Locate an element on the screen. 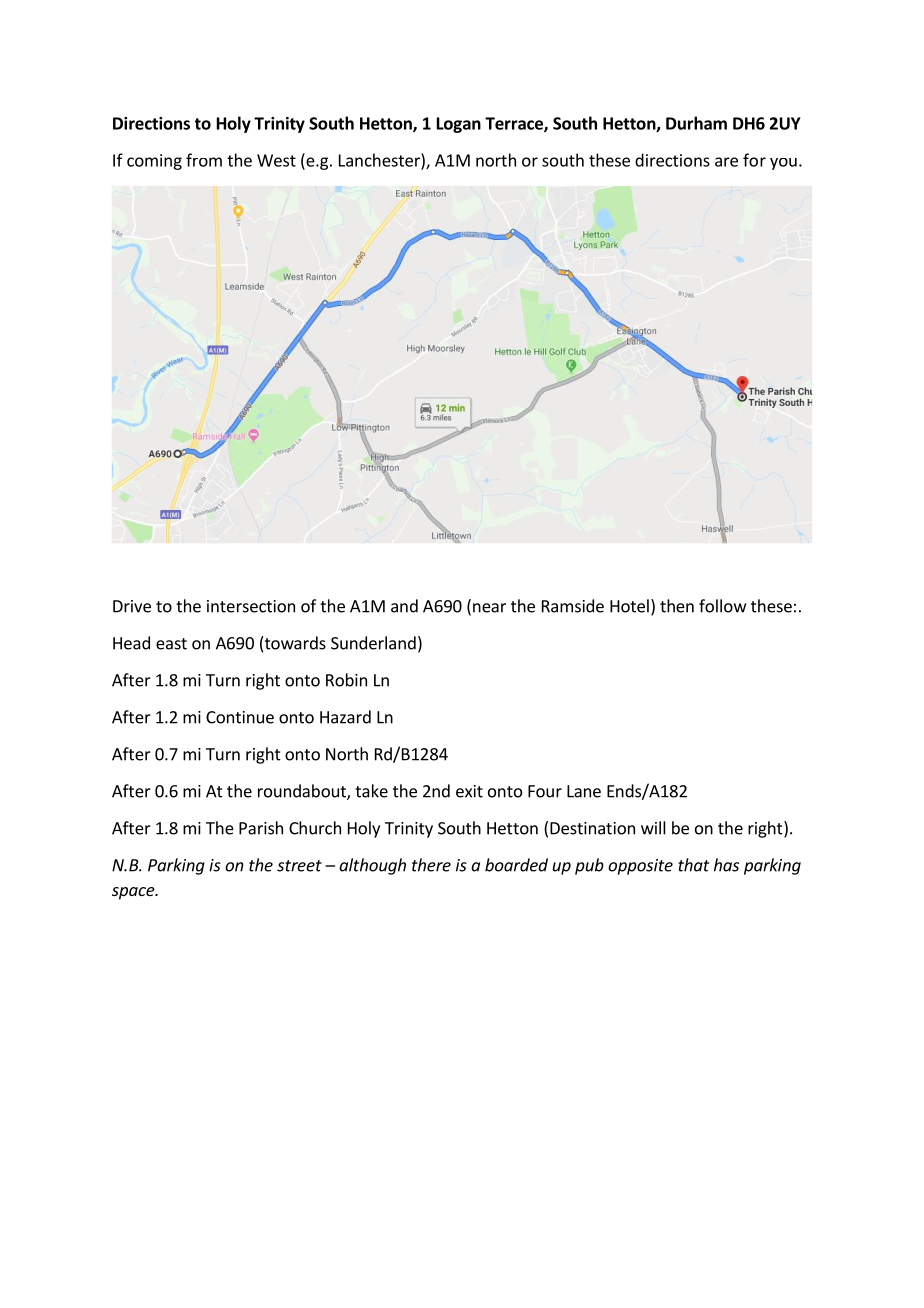 This screenshot has width=924, height=1308. coming is located at coordinates (154, 162).
